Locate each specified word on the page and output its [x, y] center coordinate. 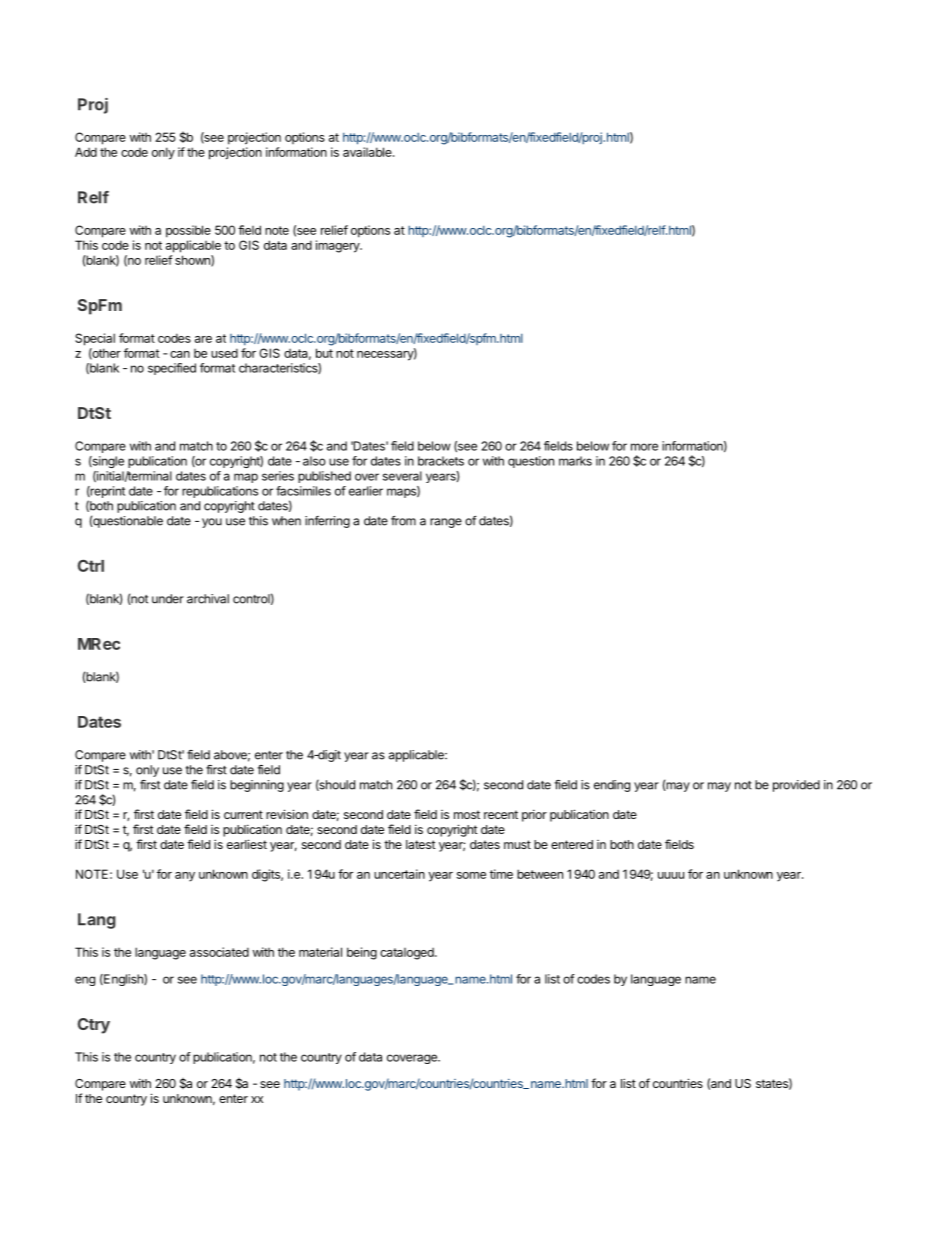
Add [86, 152]
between [540, 874]
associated [219, 952]
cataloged [408, 954]
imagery [339, 246]
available [368, 152]
